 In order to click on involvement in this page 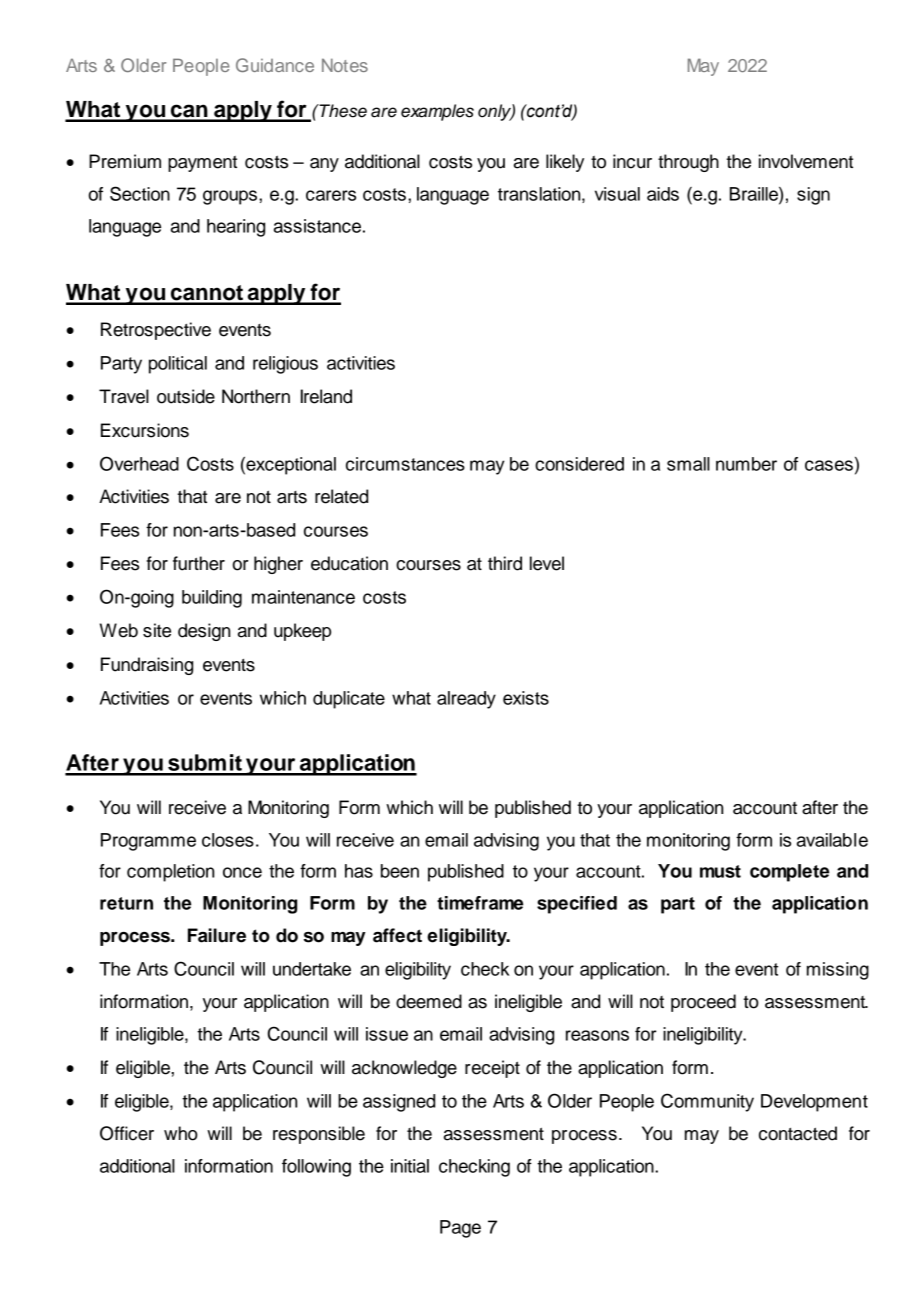, I will do `click(806, 161)`.
